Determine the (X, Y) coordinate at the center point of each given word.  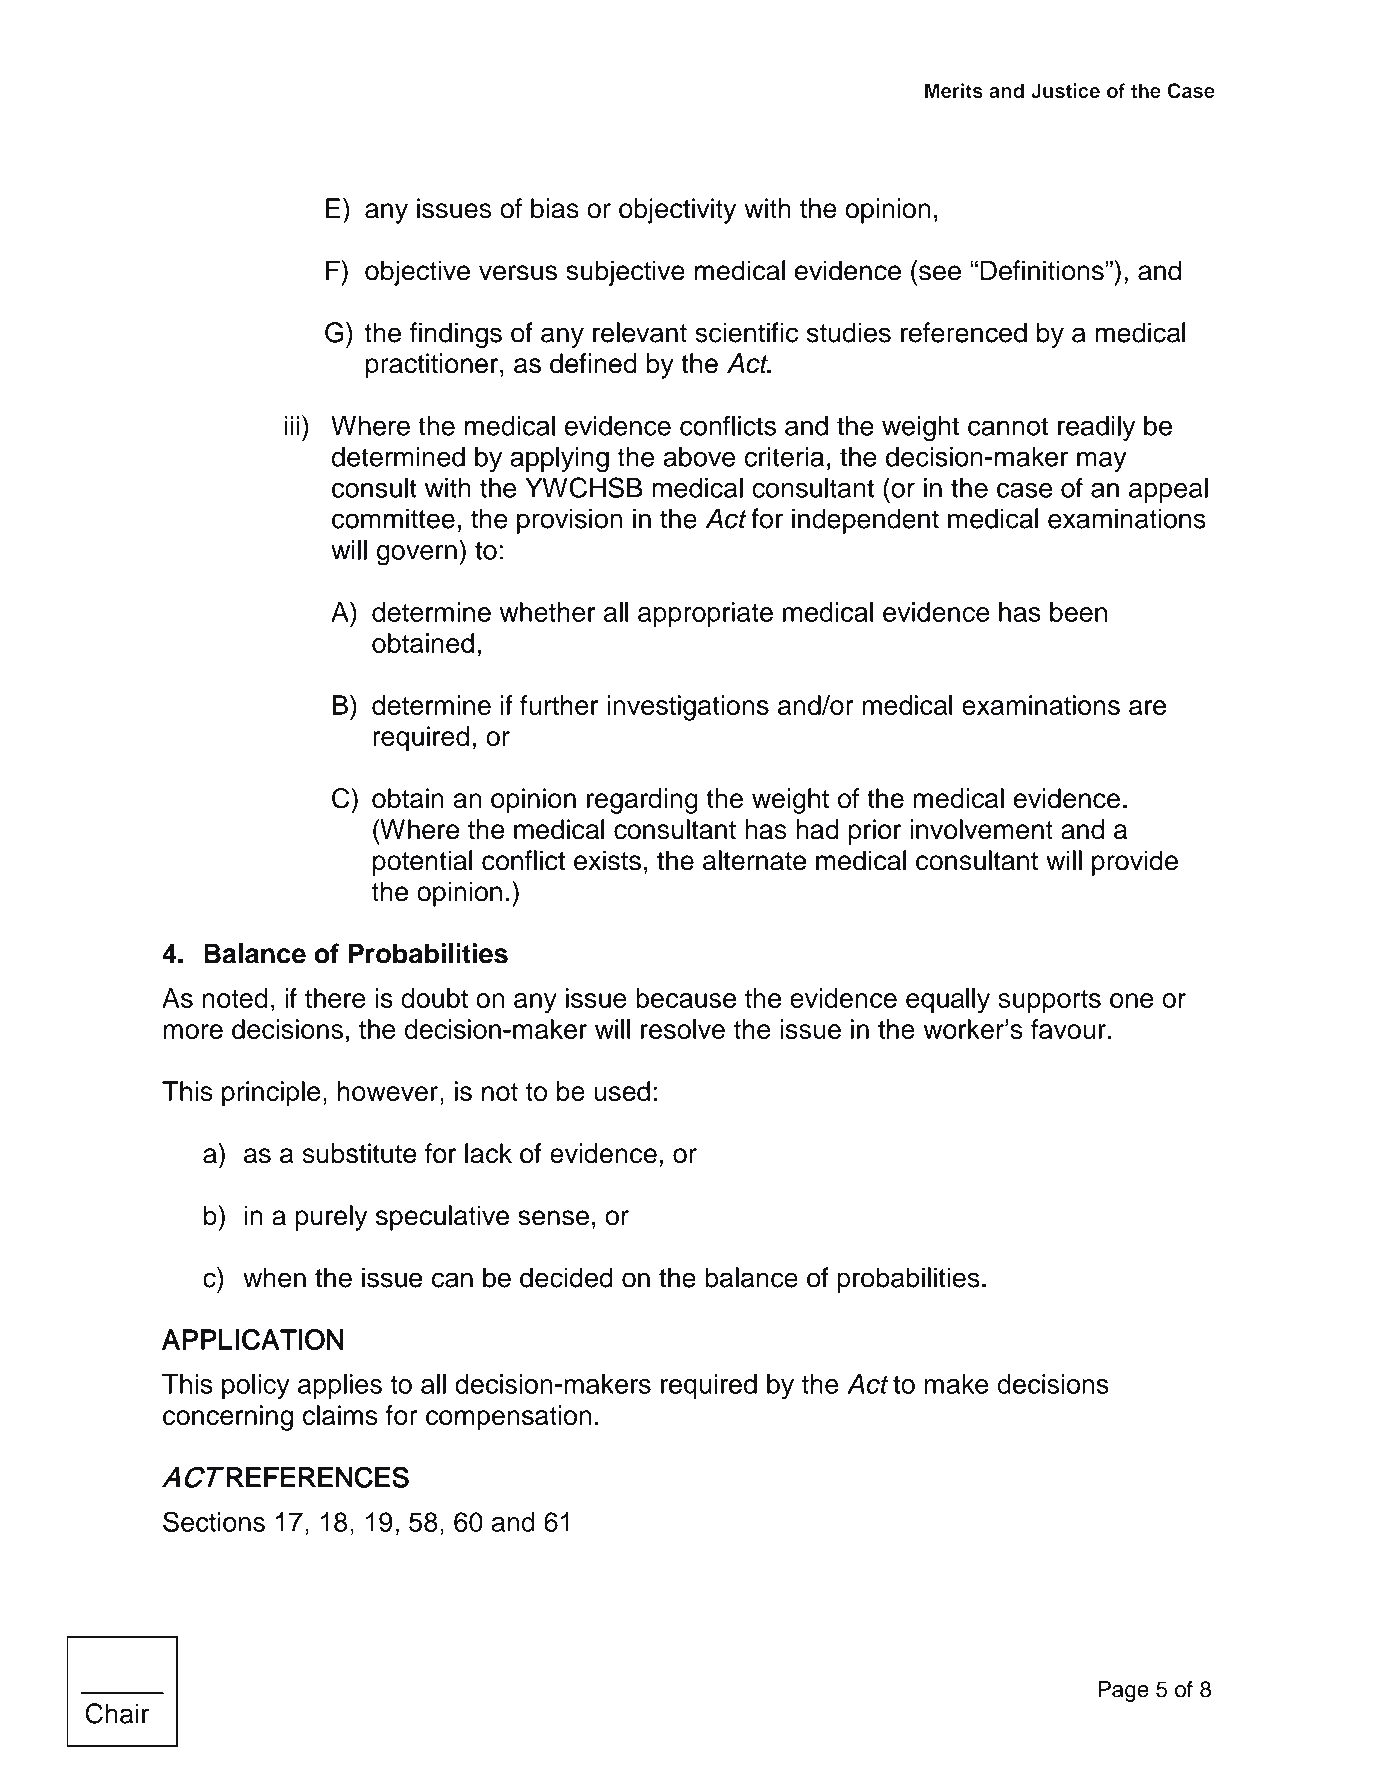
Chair (117, 1713)
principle (271, 1094)
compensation (509, 1418)
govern (417, 555)
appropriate (705, 614)
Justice (1065, 91)
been (1078, 612)
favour (1068, 1029)
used (622, 1091)
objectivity (677, 211)
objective (417, 273)
